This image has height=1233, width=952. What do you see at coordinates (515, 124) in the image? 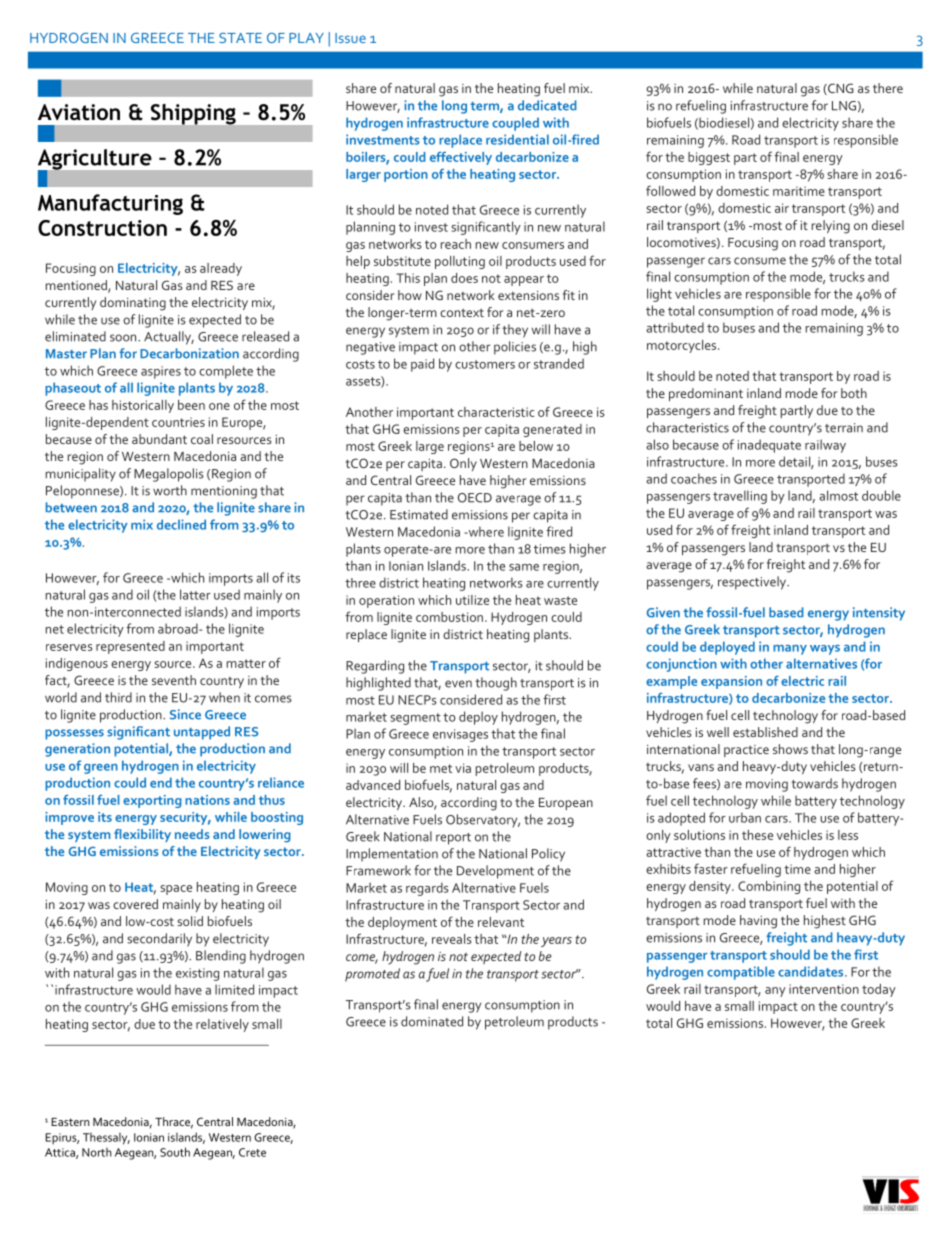
I see `coupled` at bounding box center [515, 124].
